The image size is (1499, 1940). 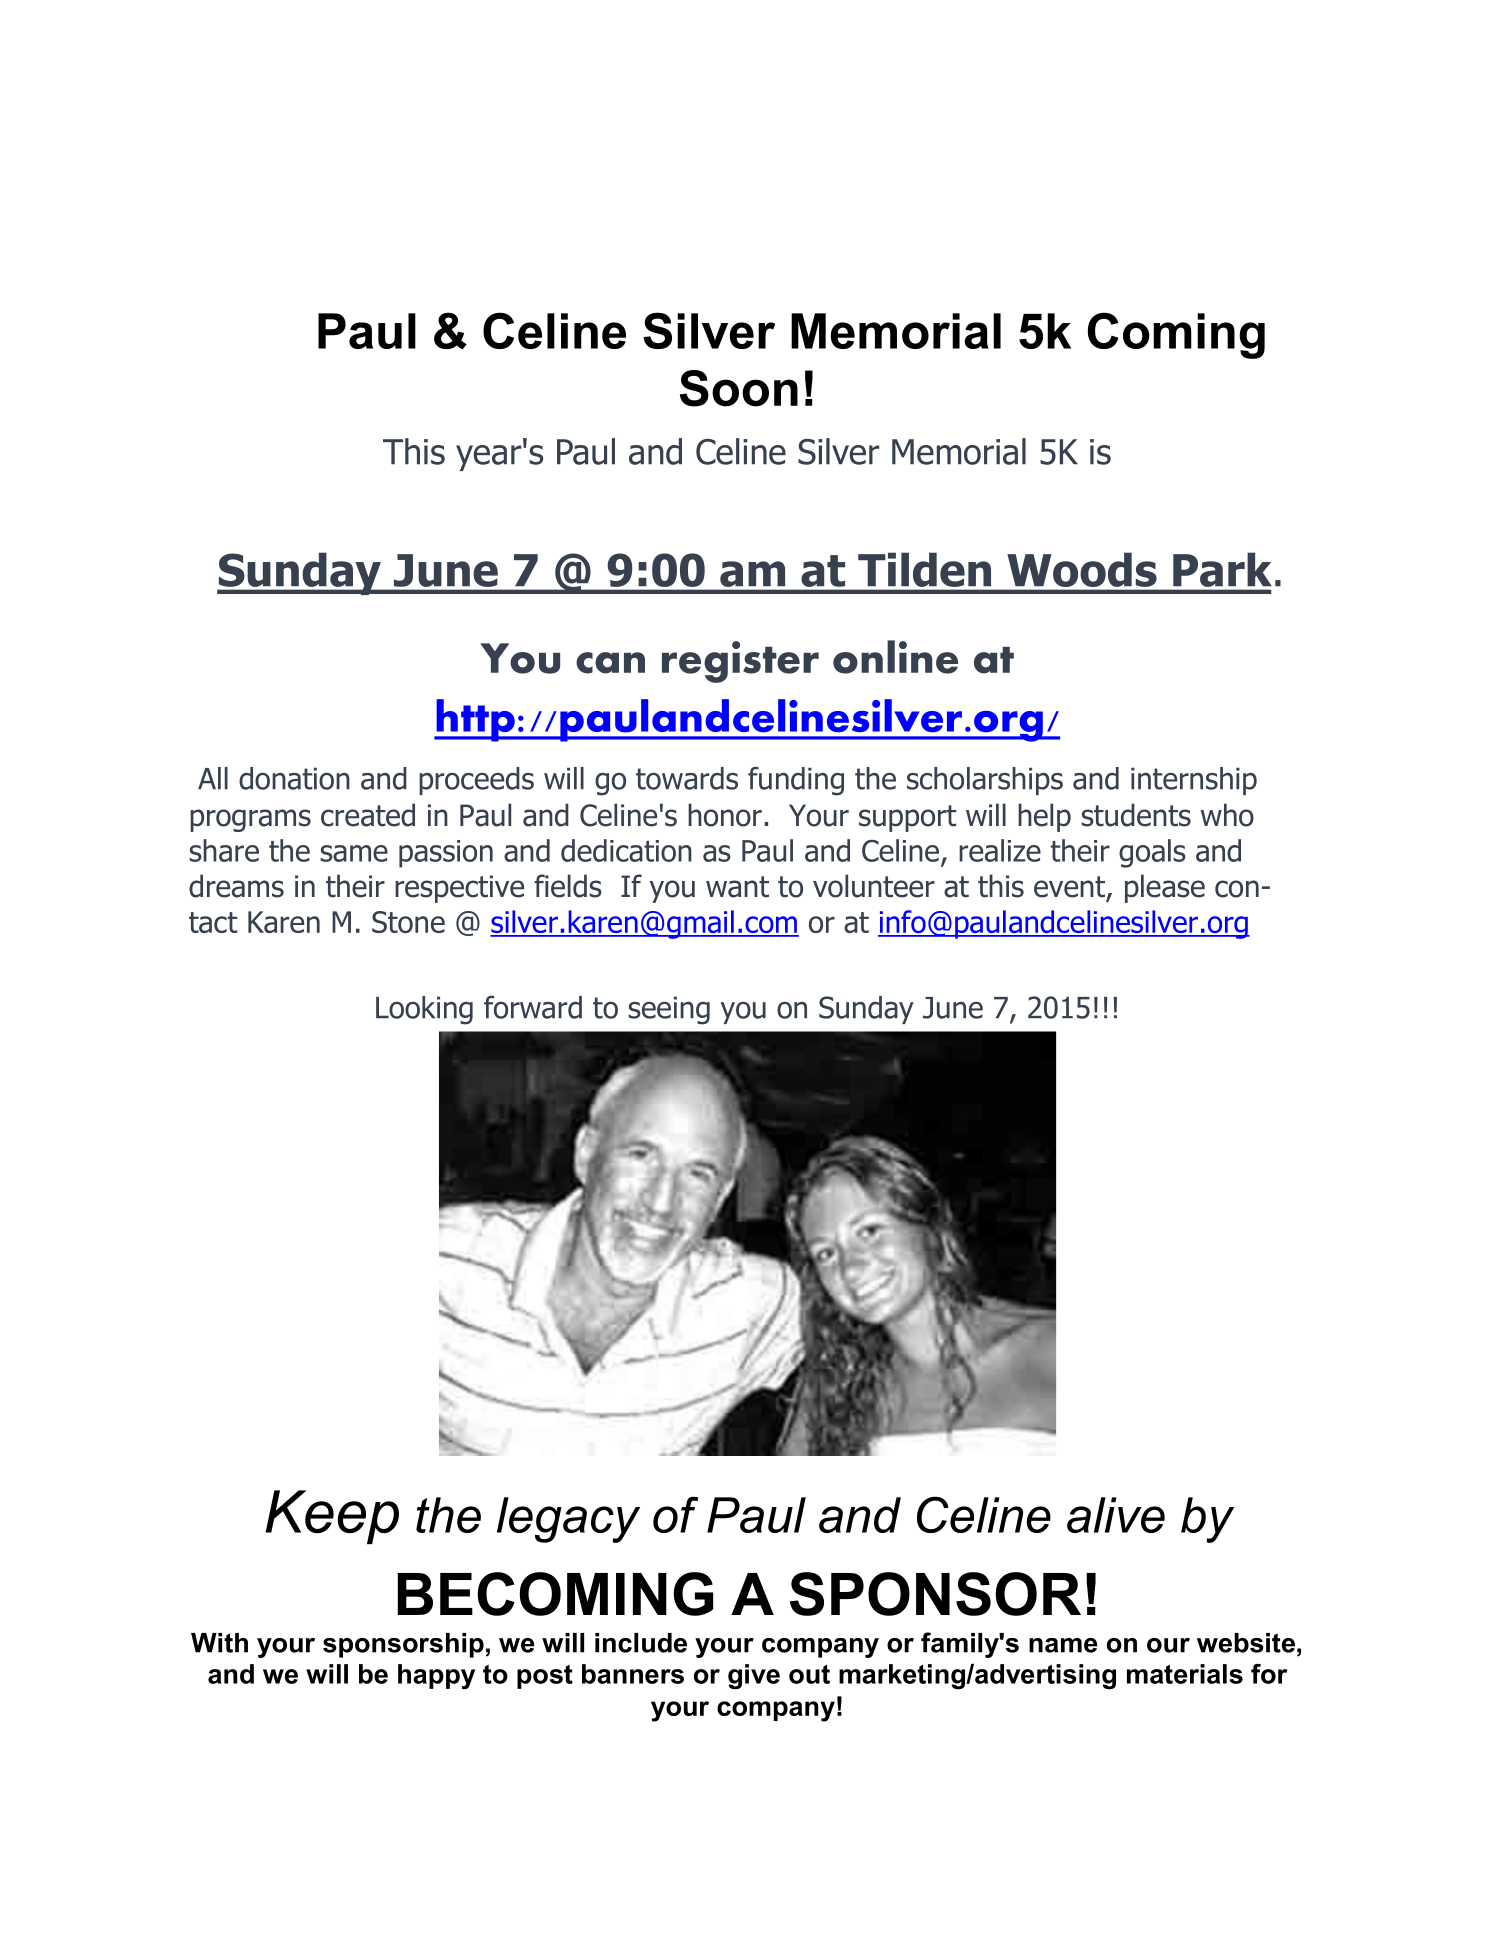 I want to click on online, so click(x=895, y=657).
